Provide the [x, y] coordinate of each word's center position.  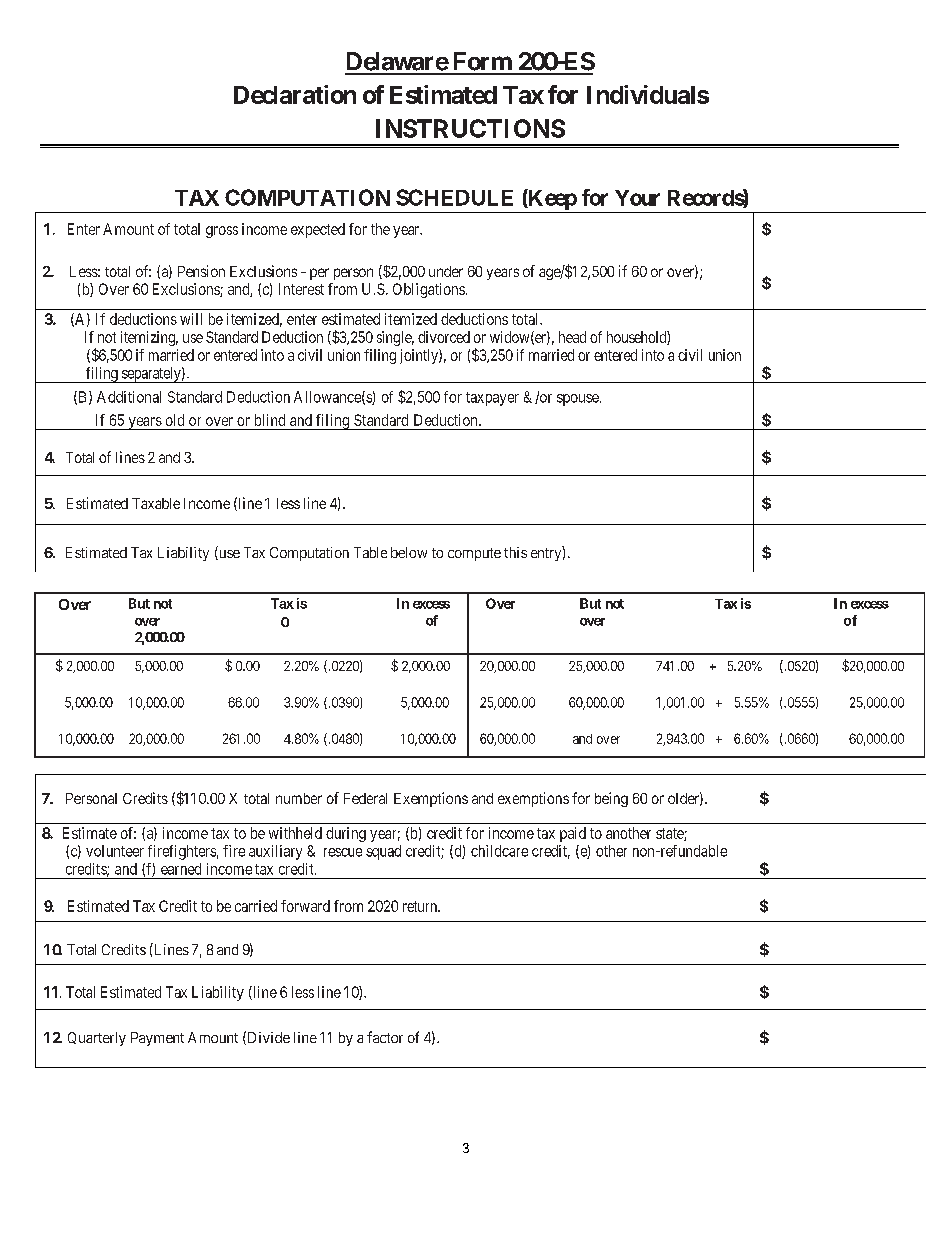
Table [370, 552]
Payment [157, 1039]
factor [385, 1037]
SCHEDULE [454, 197]
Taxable [156, 503]
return [421, 906]
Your [637, 198]
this [515, 552]
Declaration [295, 94]
